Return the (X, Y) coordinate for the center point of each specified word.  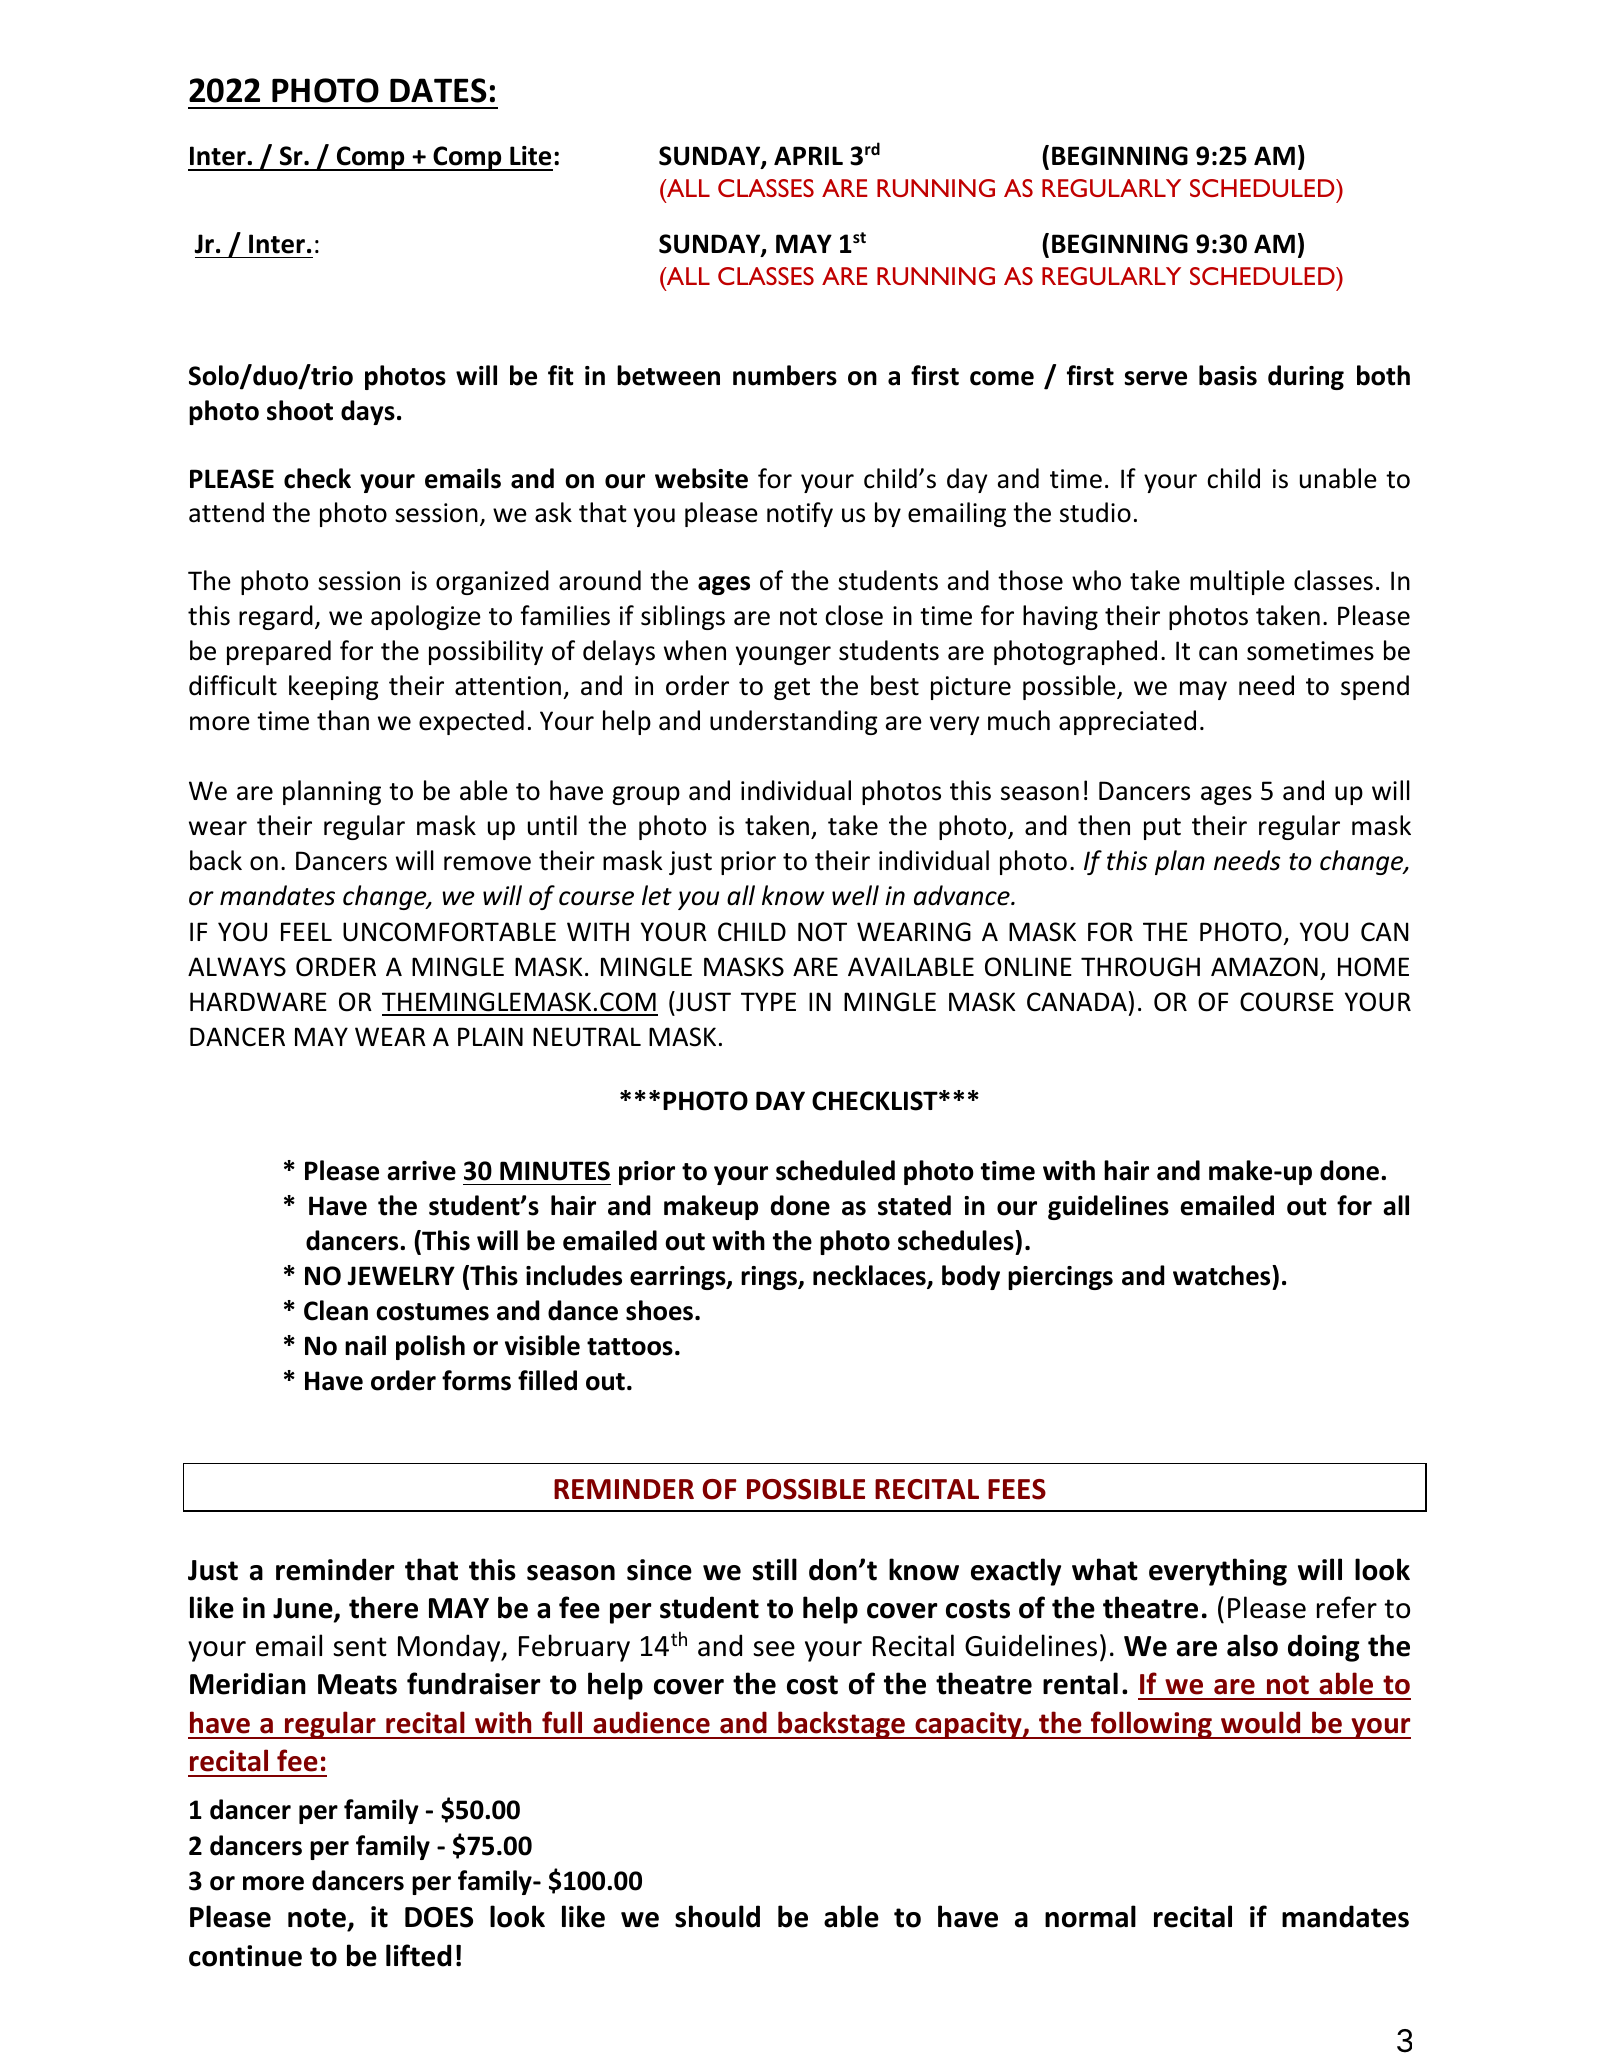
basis (1228, 375)
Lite (530, 156)
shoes (661, 1310)
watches (1223, 1275)
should (717, 1916)
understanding (794, 722)
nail (365, 1345)
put (1162, 829)
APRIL (808, 155)
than (343, 720)
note (318, 1919)
